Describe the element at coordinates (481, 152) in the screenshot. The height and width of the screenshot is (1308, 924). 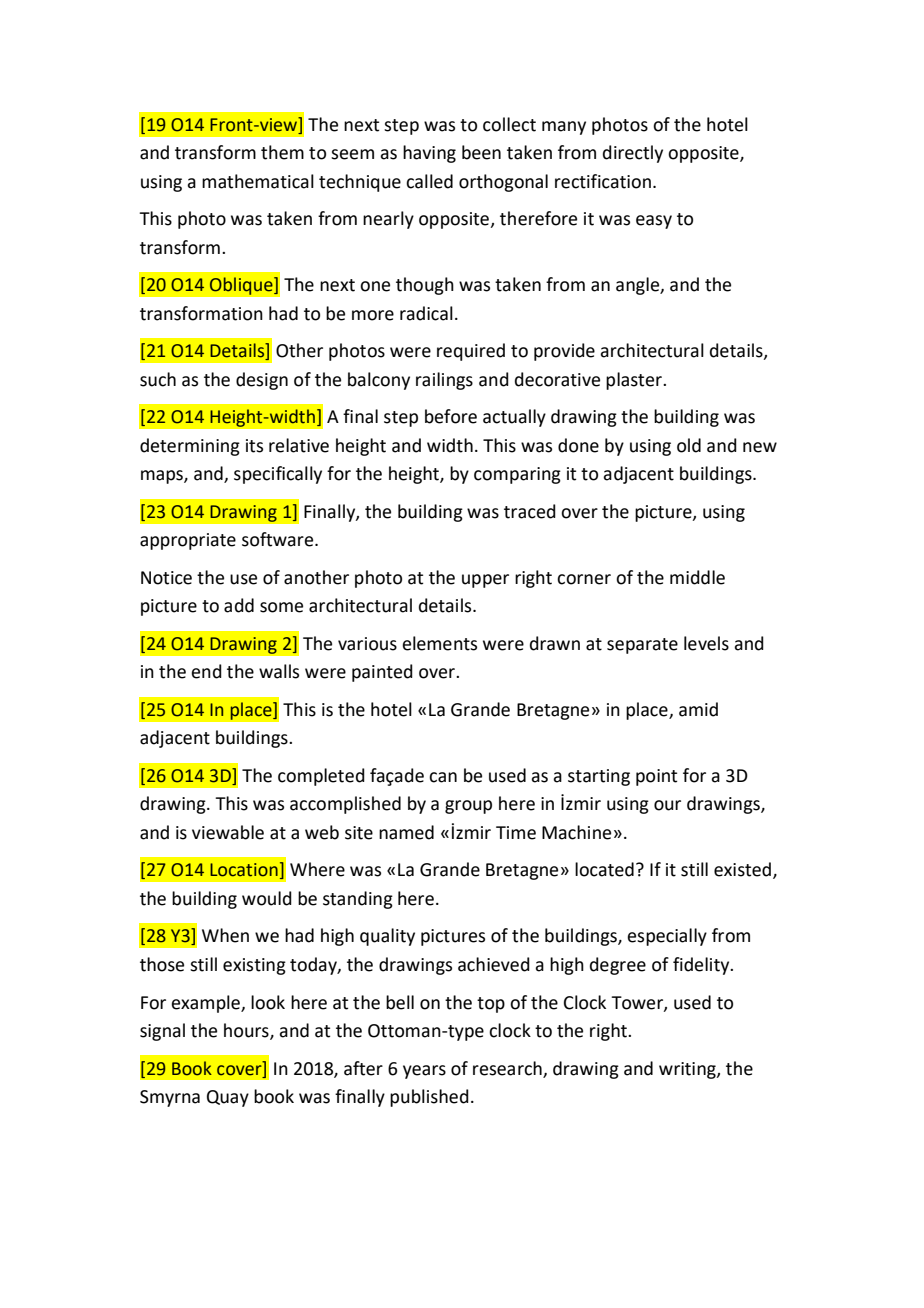
I see `been` at that location.
